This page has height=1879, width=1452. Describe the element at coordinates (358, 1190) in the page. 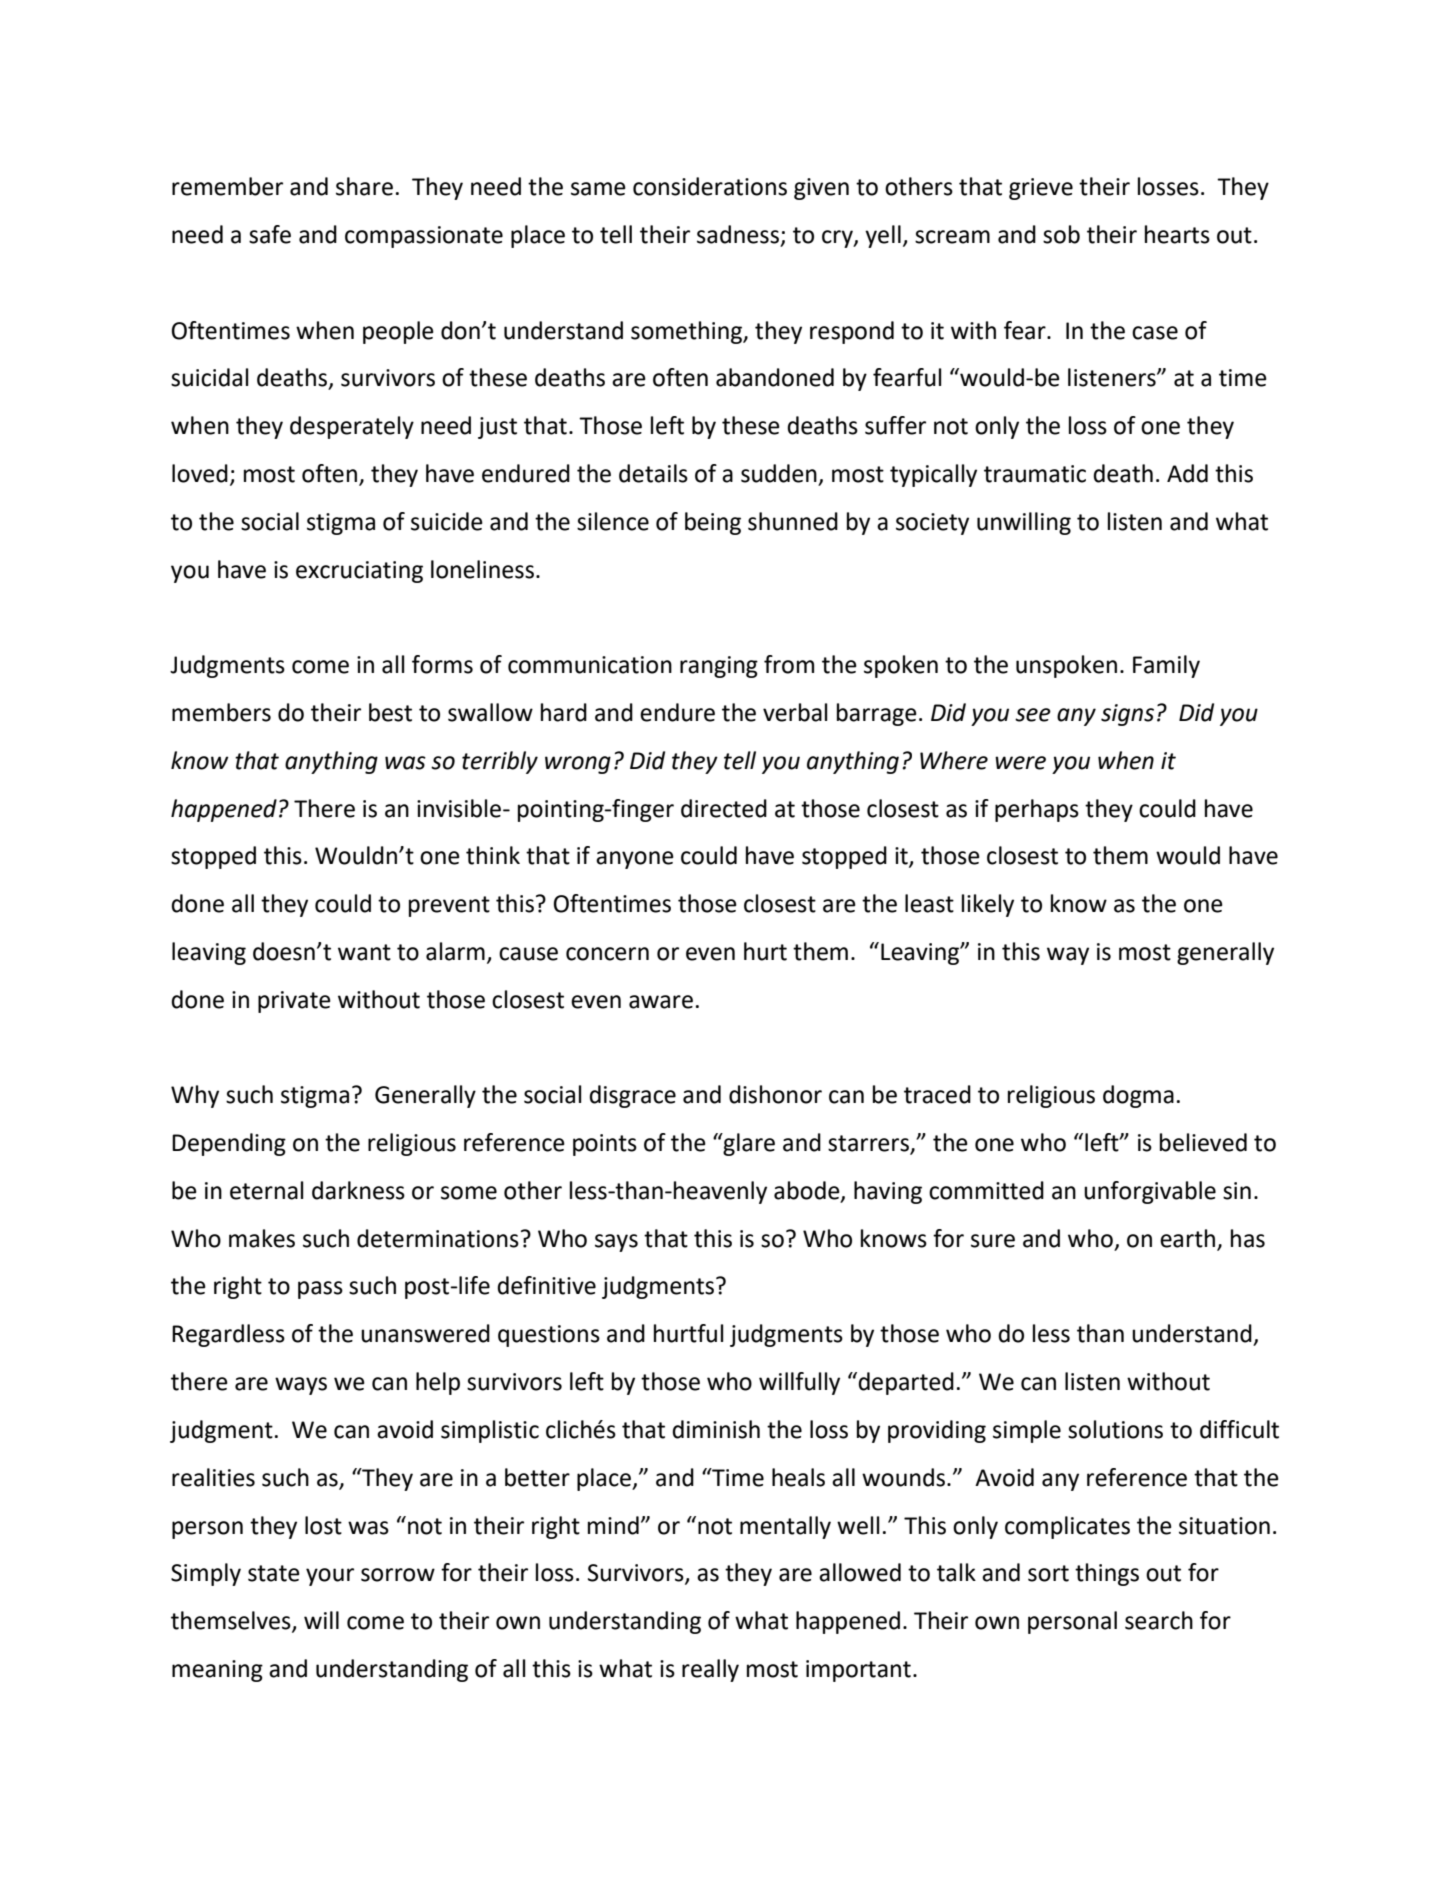

I see `darkness` at that location.
